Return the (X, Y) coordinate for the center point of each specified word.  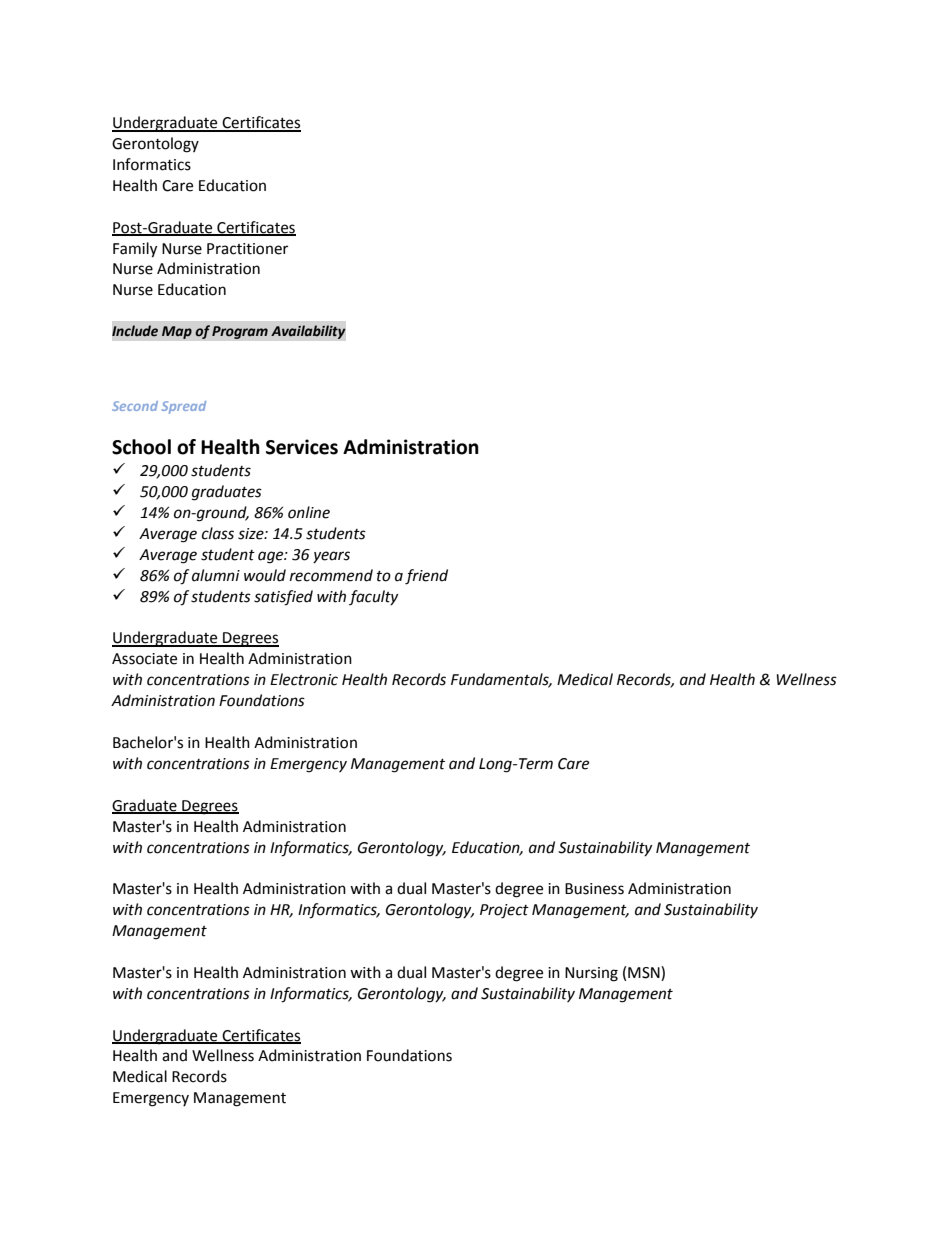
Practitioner (247, 249)
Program (240, 332)
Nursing (591, 974)
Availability (308, 332)
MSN (645, 973)
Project (504, 911)
